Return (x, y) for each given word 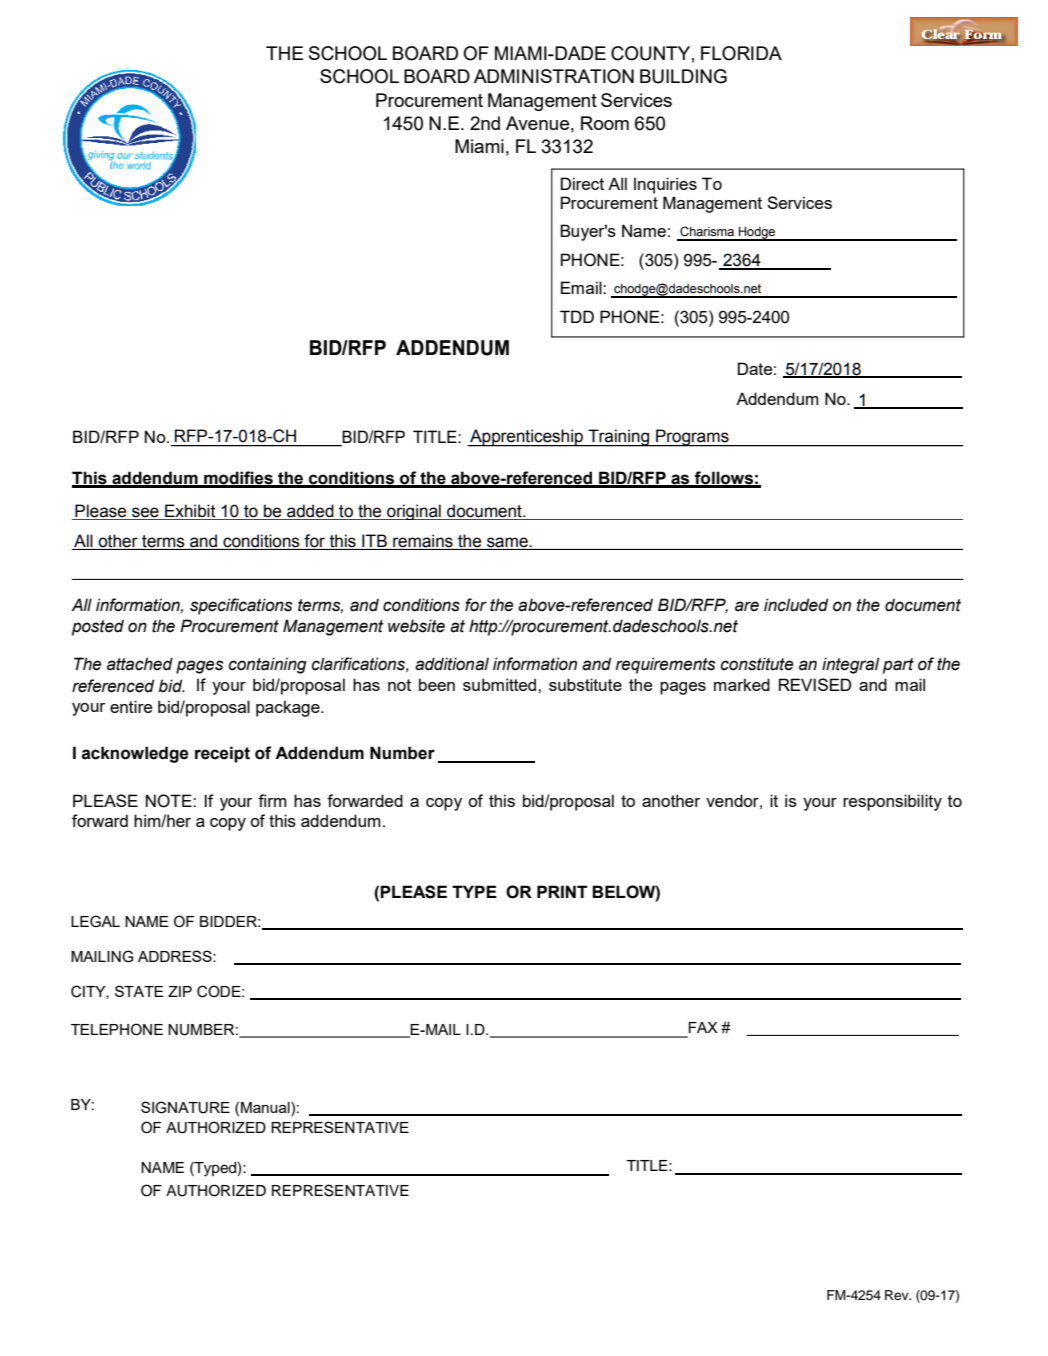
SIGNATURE (185, 1107)
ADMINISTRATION (554, 76)
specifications (241, 606)
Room (605, 123)
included (796, 605)
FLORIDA (741, 53)
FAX (703, 1027)
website (416, 626)
